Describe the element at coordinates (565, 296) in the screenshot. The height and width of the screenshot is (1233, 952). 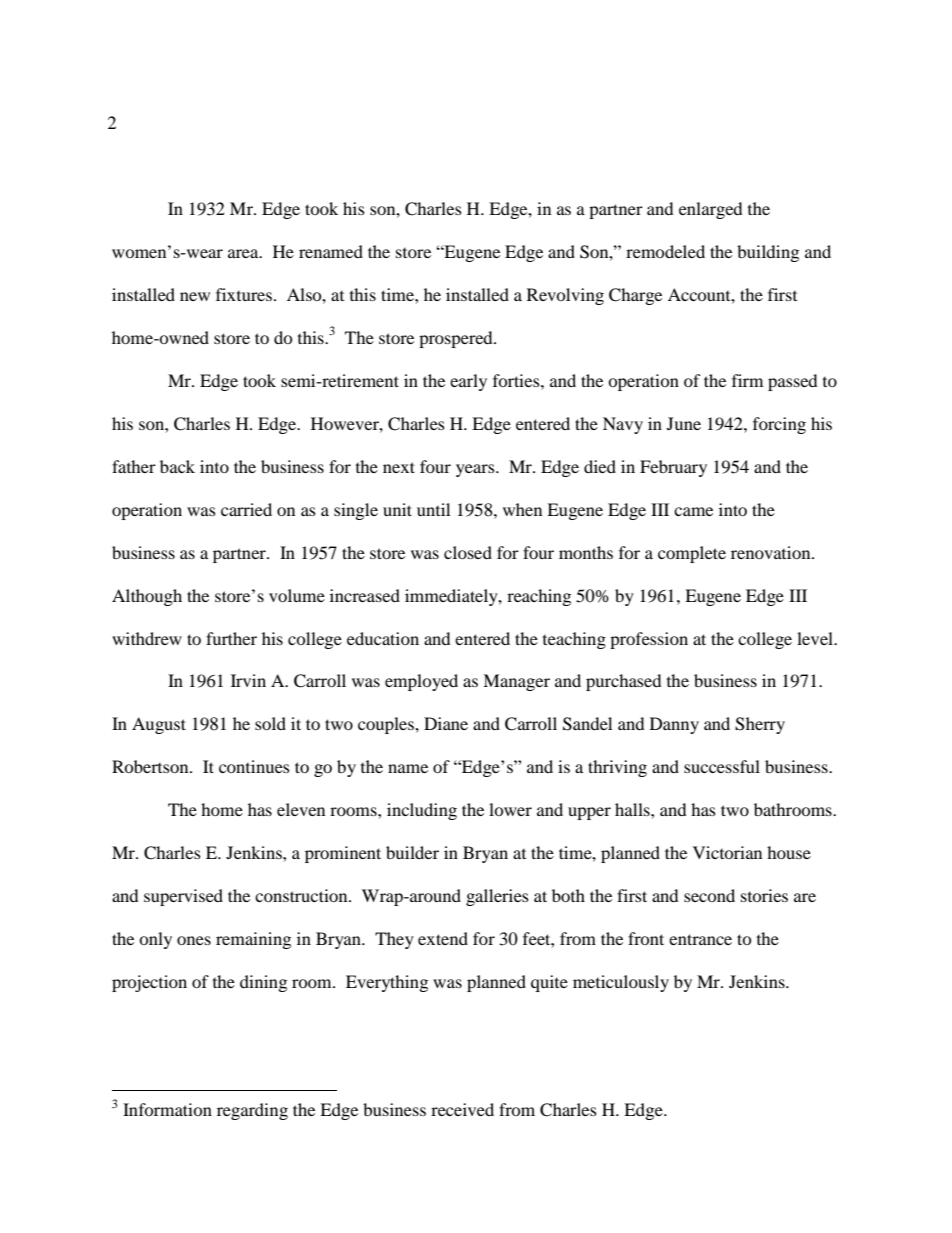
I see `Revolving` at that location.
